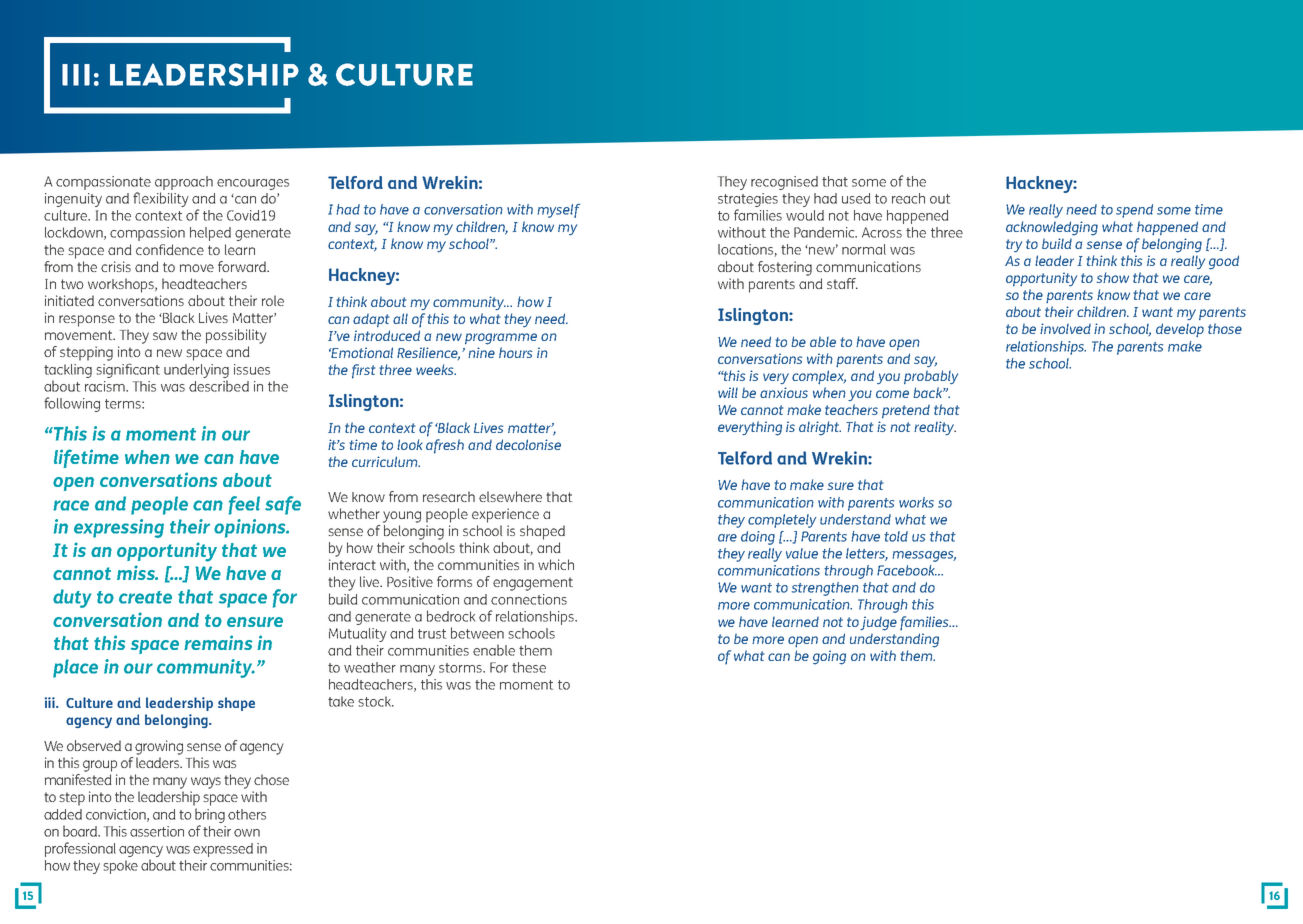 Image resolution: width=1303 pixels, height=924 pixels. Describe the element at coordinates (247, 814) in the document. I see `others` at that location.
